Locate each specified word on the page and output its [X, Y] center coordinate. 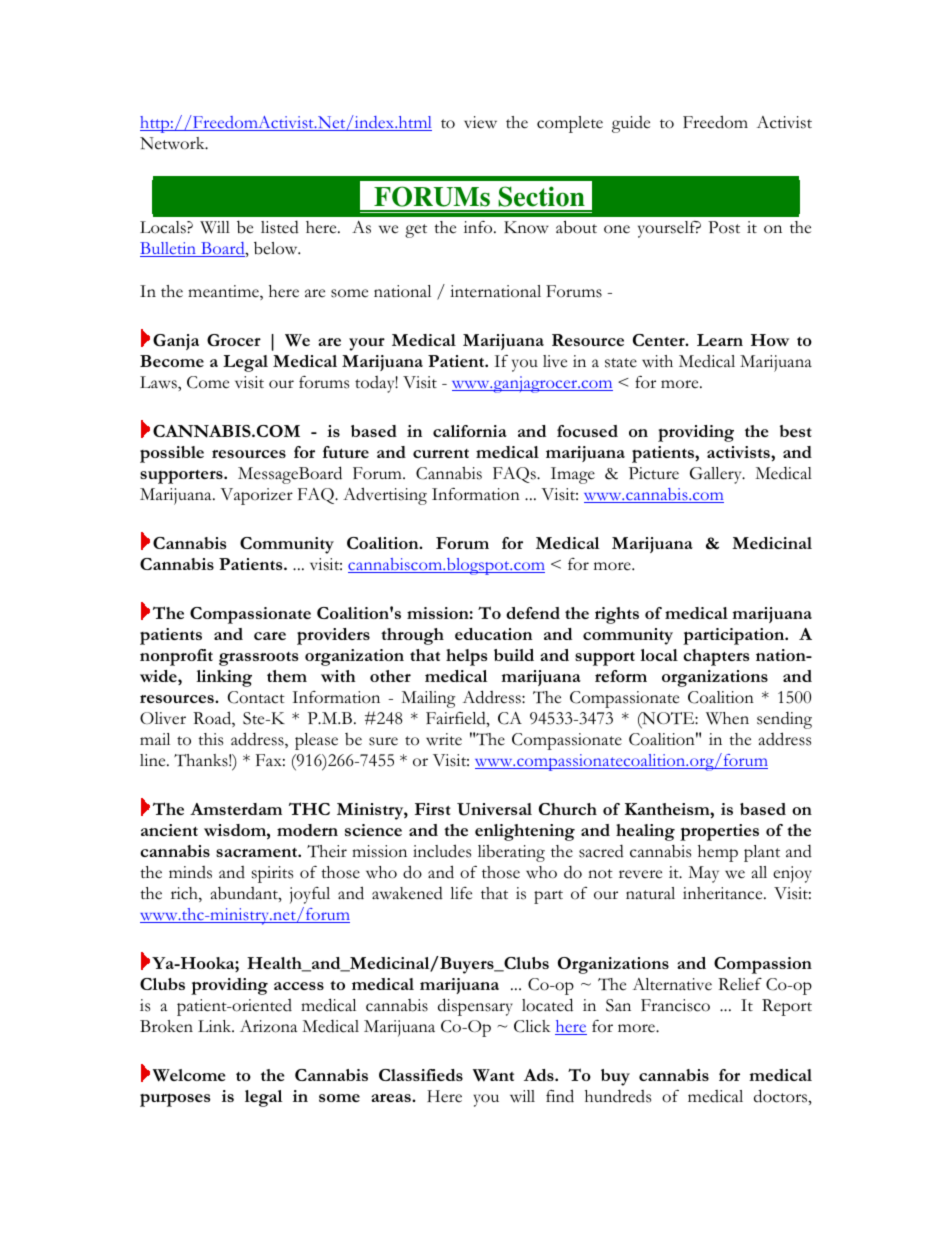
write [444, 739]
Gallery [717, 475]
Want [493, 1075]
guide [631, 124]
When [727, 718]
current [441, 453]
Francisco [675, 1005]
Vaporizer [256, 496]
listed [280, 227]
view [480, 122]
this [210, 739]
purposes [175, 1100]
